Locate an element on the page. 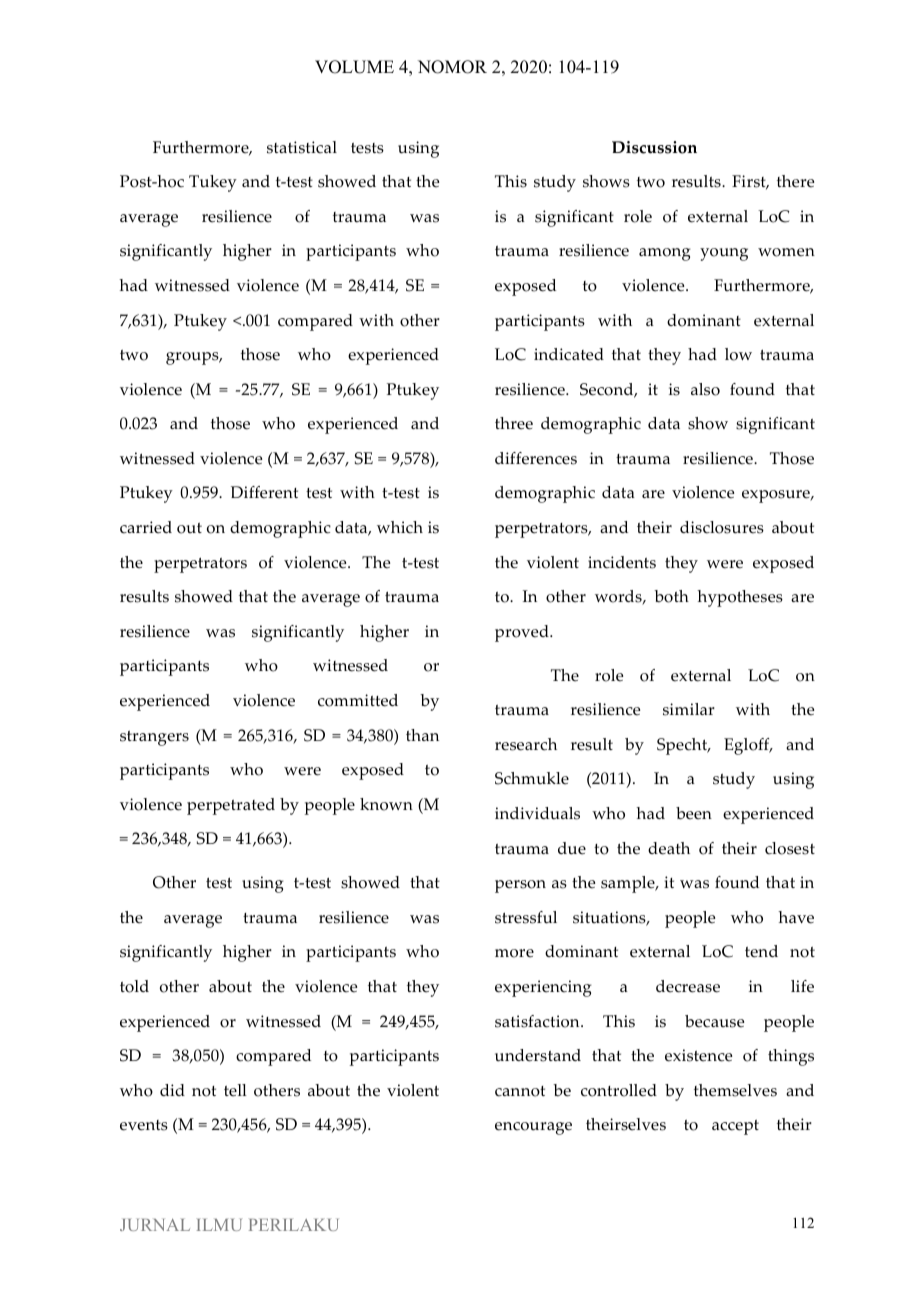 This page has width=924, height=1308. VOLUME is located at coordinates (354, 67).
